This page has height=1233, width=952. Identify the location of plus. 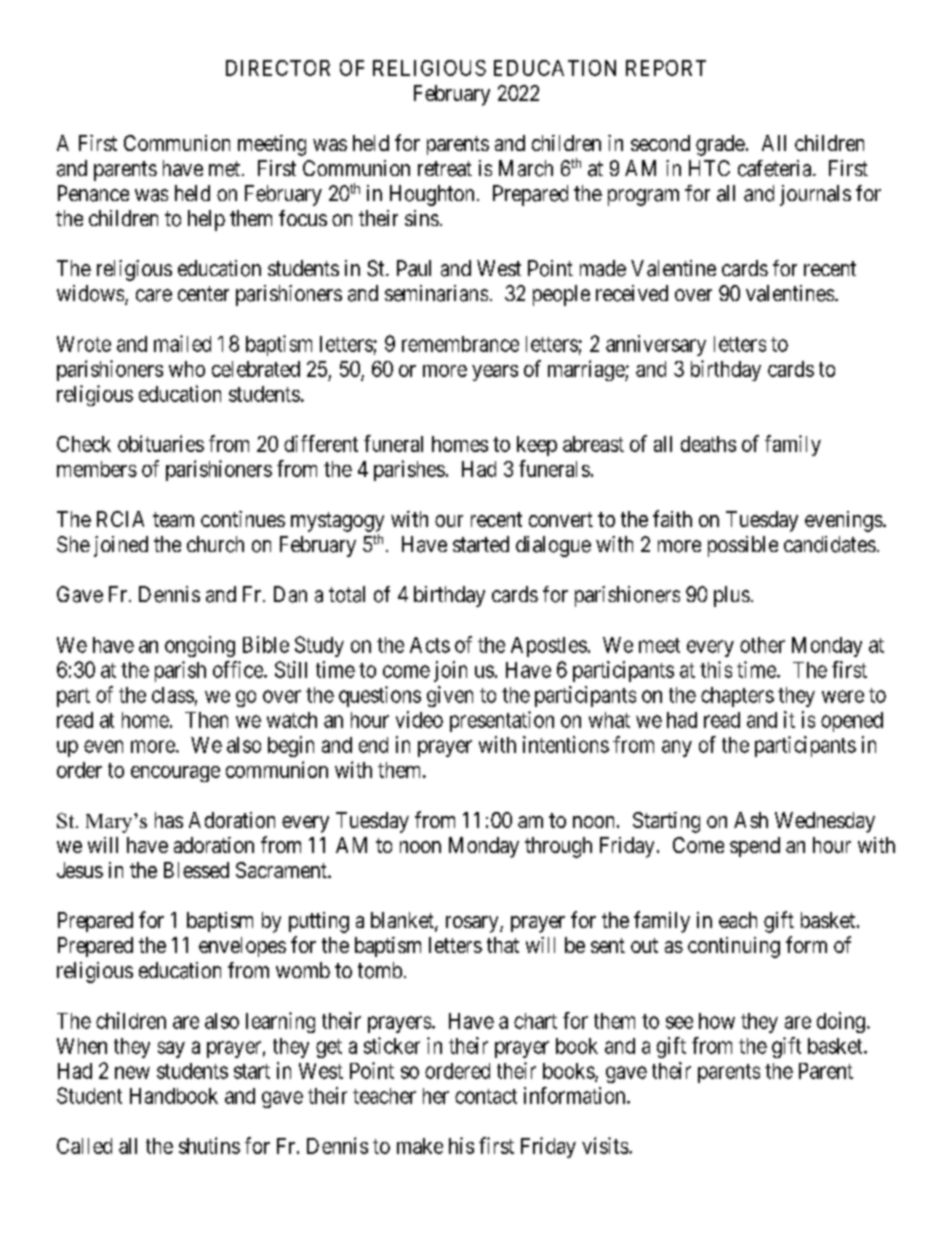
(732, 596).
